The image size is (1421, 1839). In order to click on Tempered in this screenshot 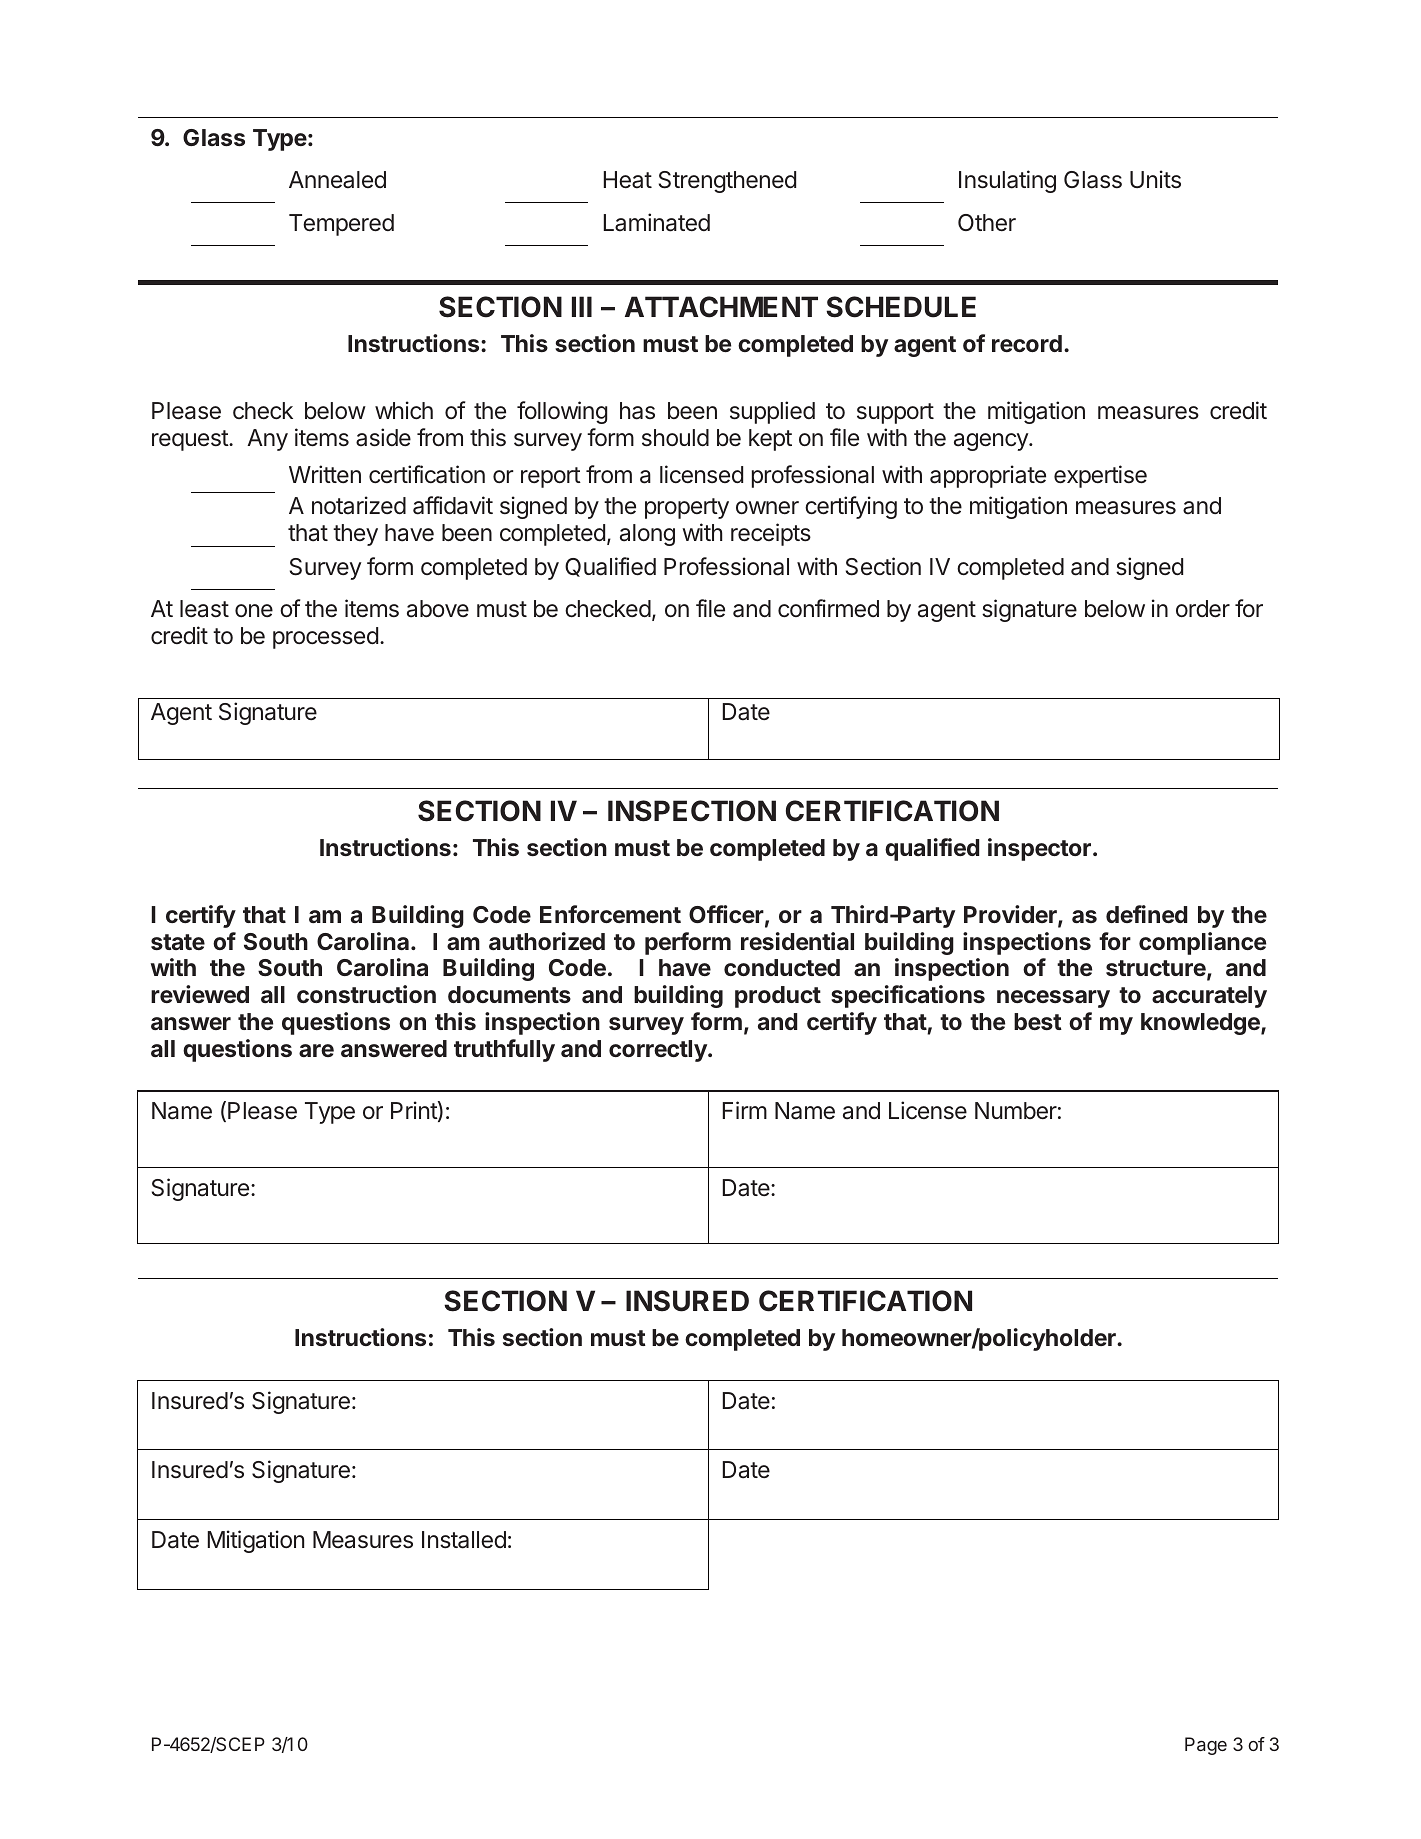, I will do `click(341, 225)`.
